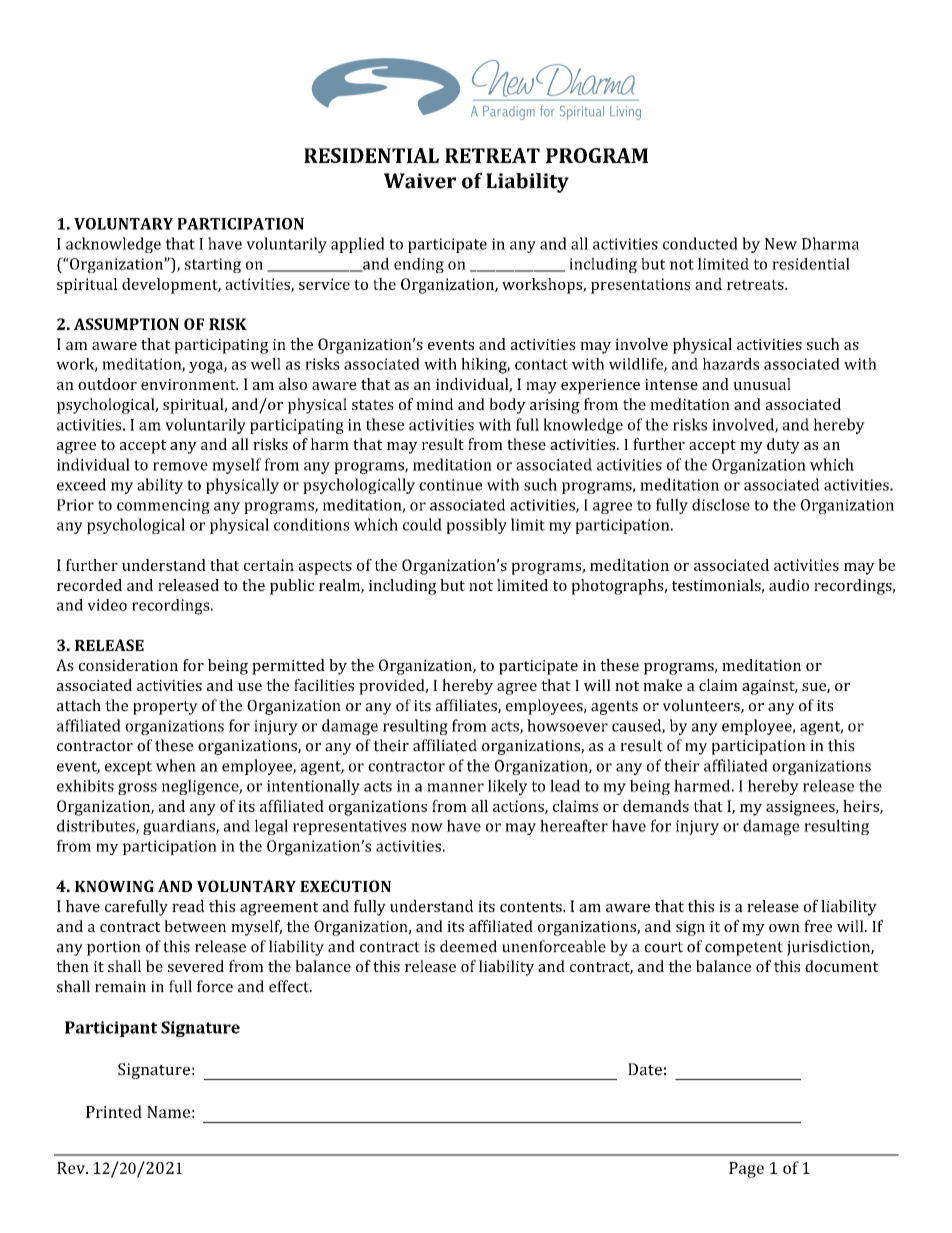 This page has width=952, height=1233. Describe the element at coordinates (645, 1069) in the page. I see `Date` at that location.
